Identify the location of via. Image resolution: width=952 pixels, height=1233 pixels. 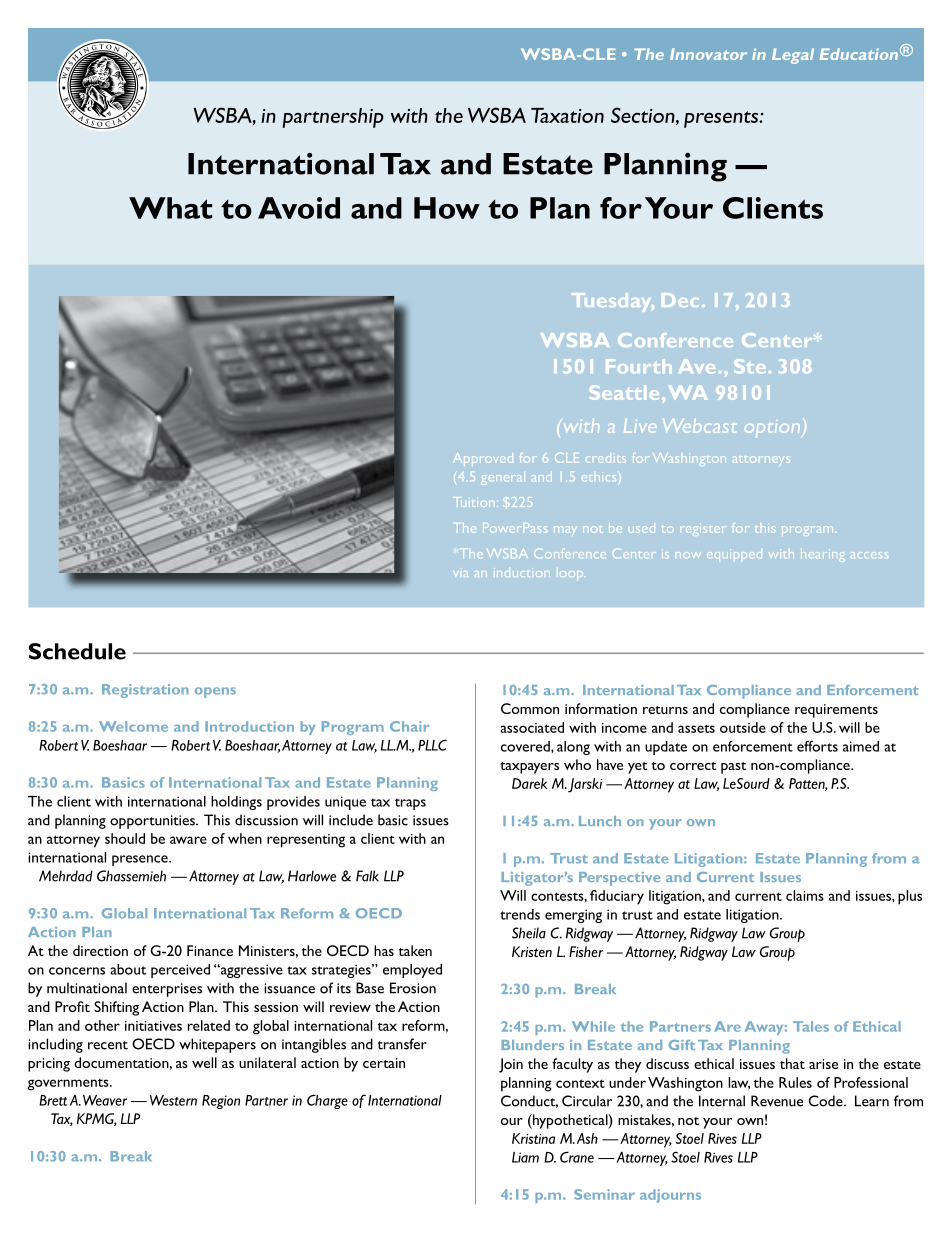
(460, 574).
